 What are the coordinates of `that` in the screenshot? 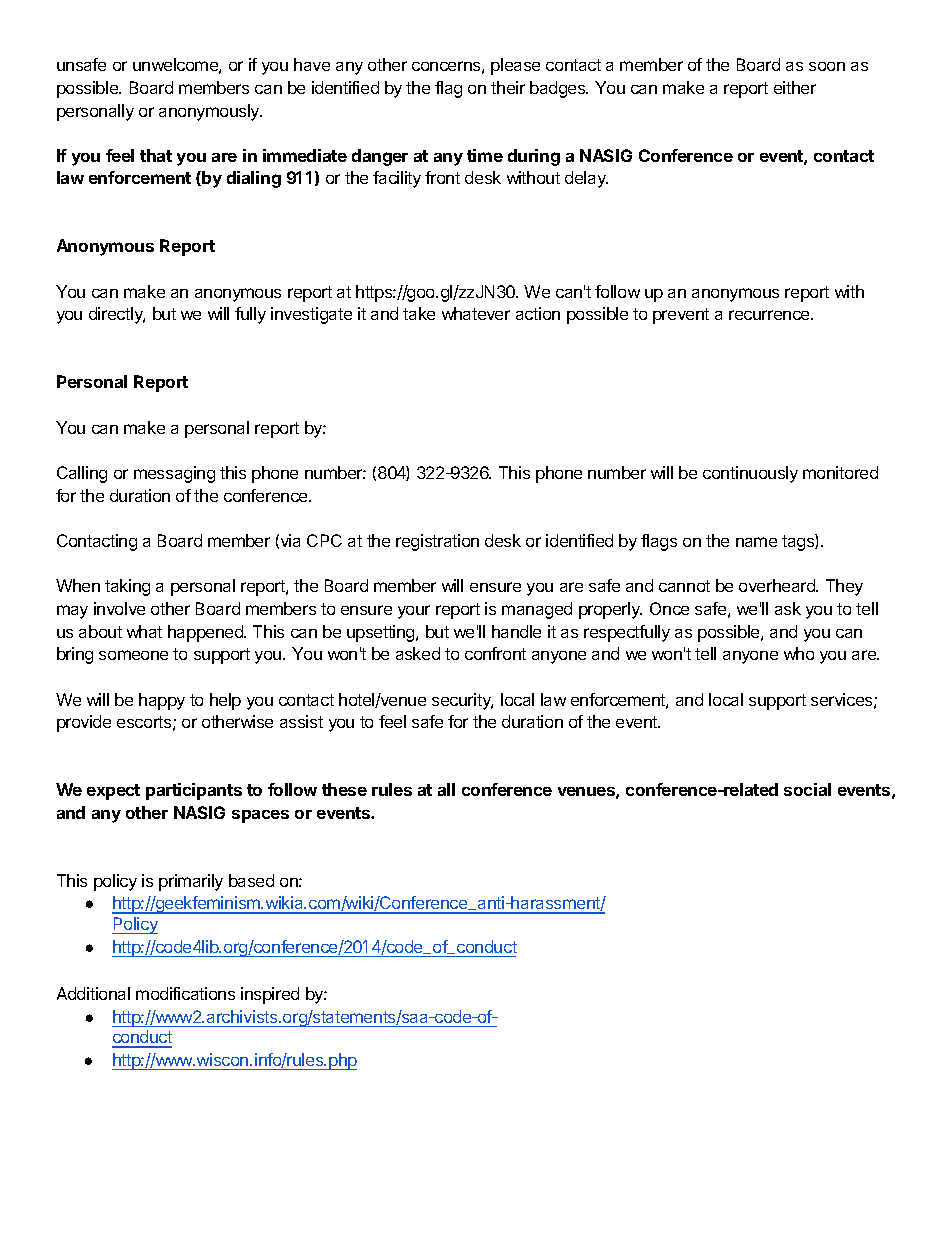 It's located at (156, 155).
